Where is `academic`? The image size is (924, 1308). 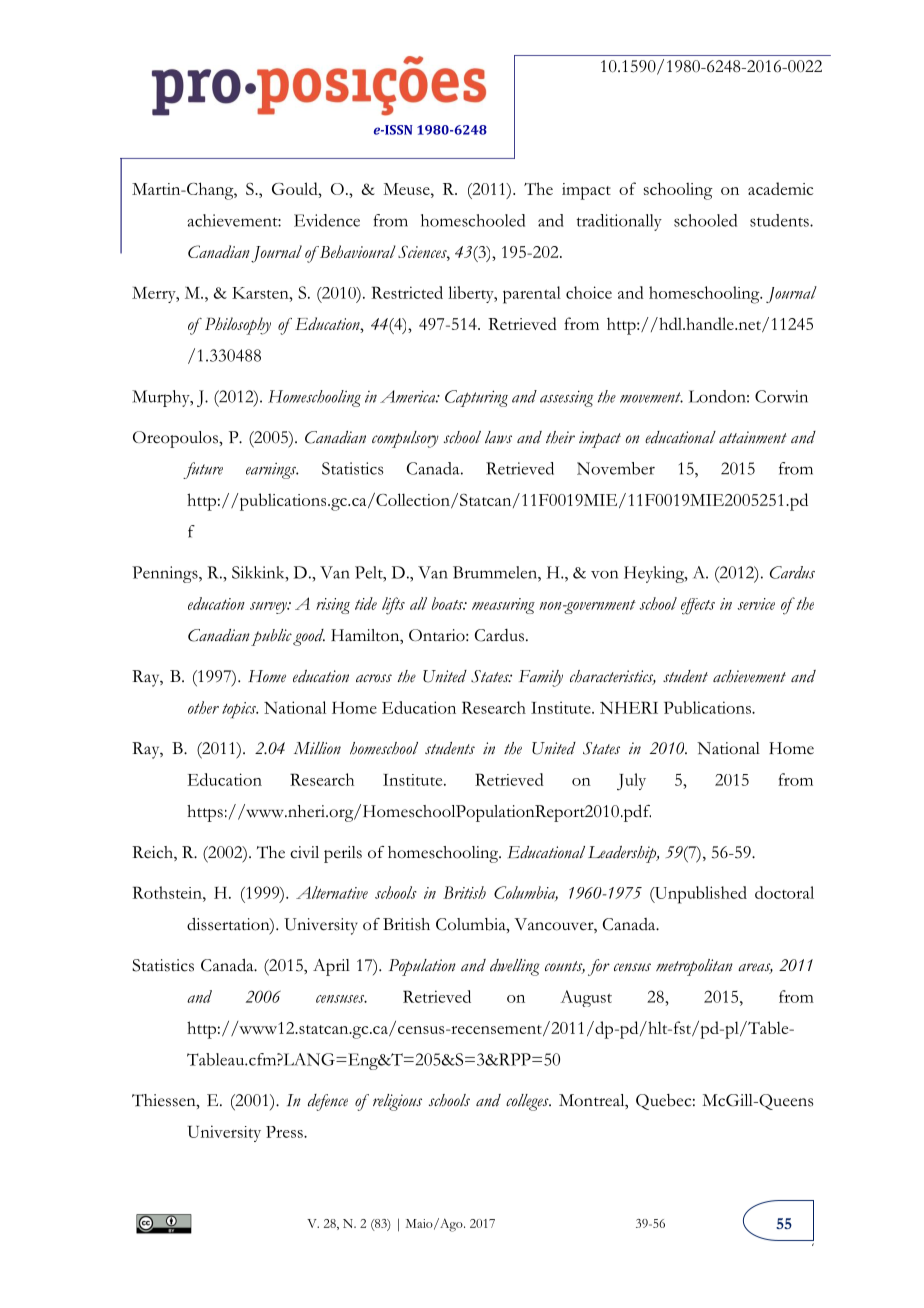
academic is located at coordinates (780, 188).
